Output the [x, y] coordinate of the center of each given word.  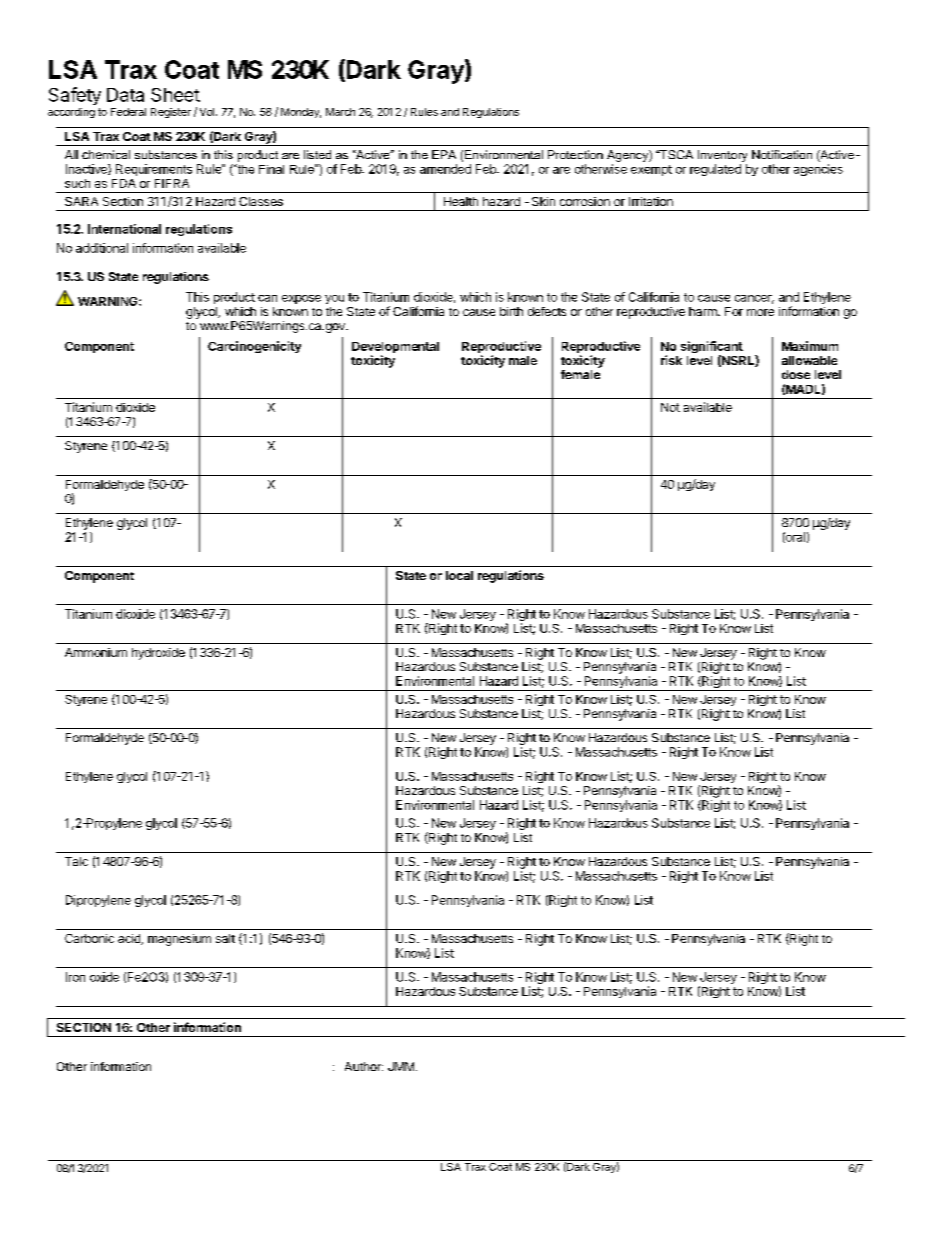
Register [171, 113]
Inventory [722, 156]
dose [796, 374]
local [459, 575]
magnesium [179, 940]
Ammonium [96, 652]
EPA [444, 154]
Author [364, 1066]
